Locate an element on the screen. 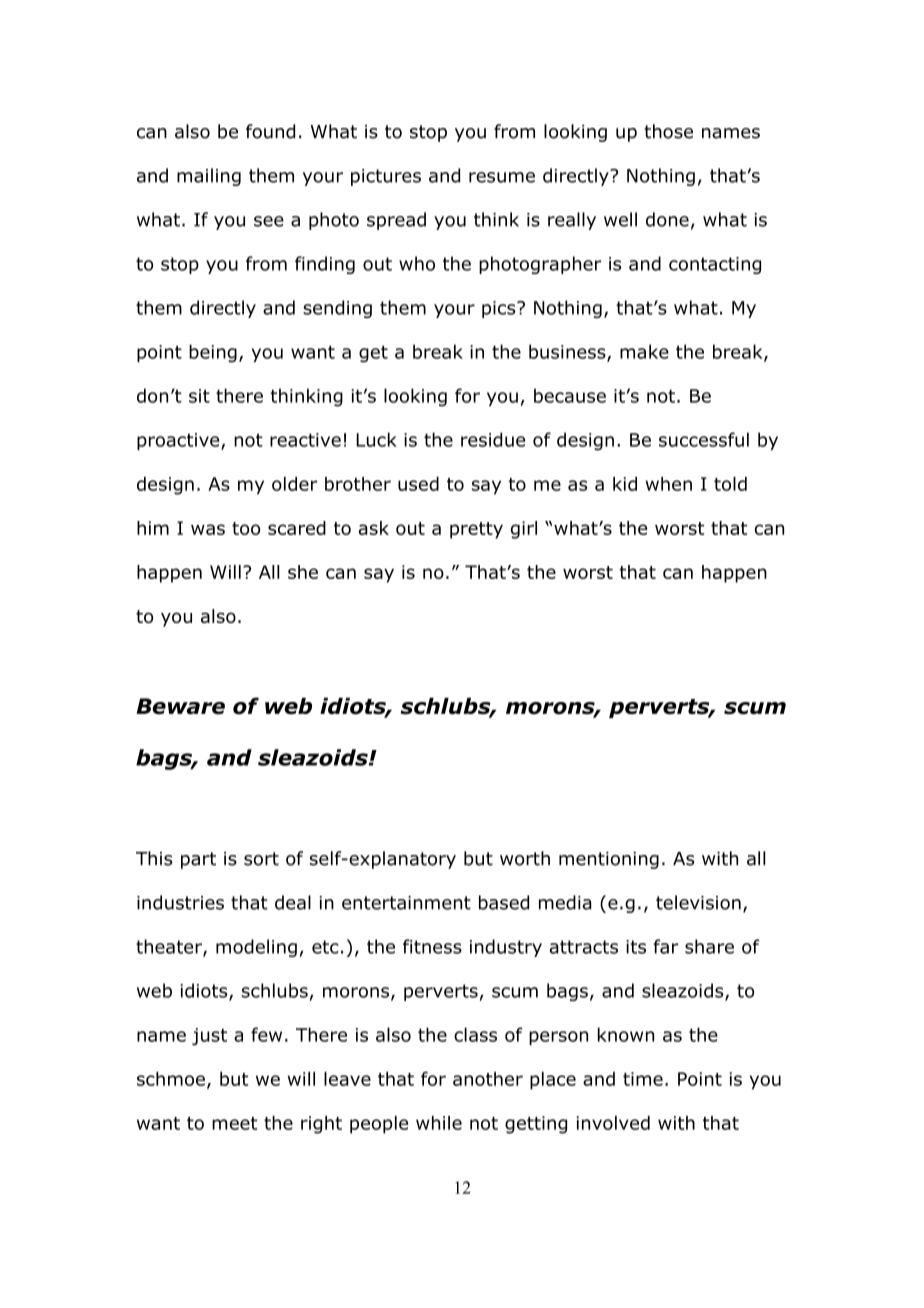 Image resolution: width=924 pixels, height=1308 pixels. pictures is located at coordinates (386, 177).
